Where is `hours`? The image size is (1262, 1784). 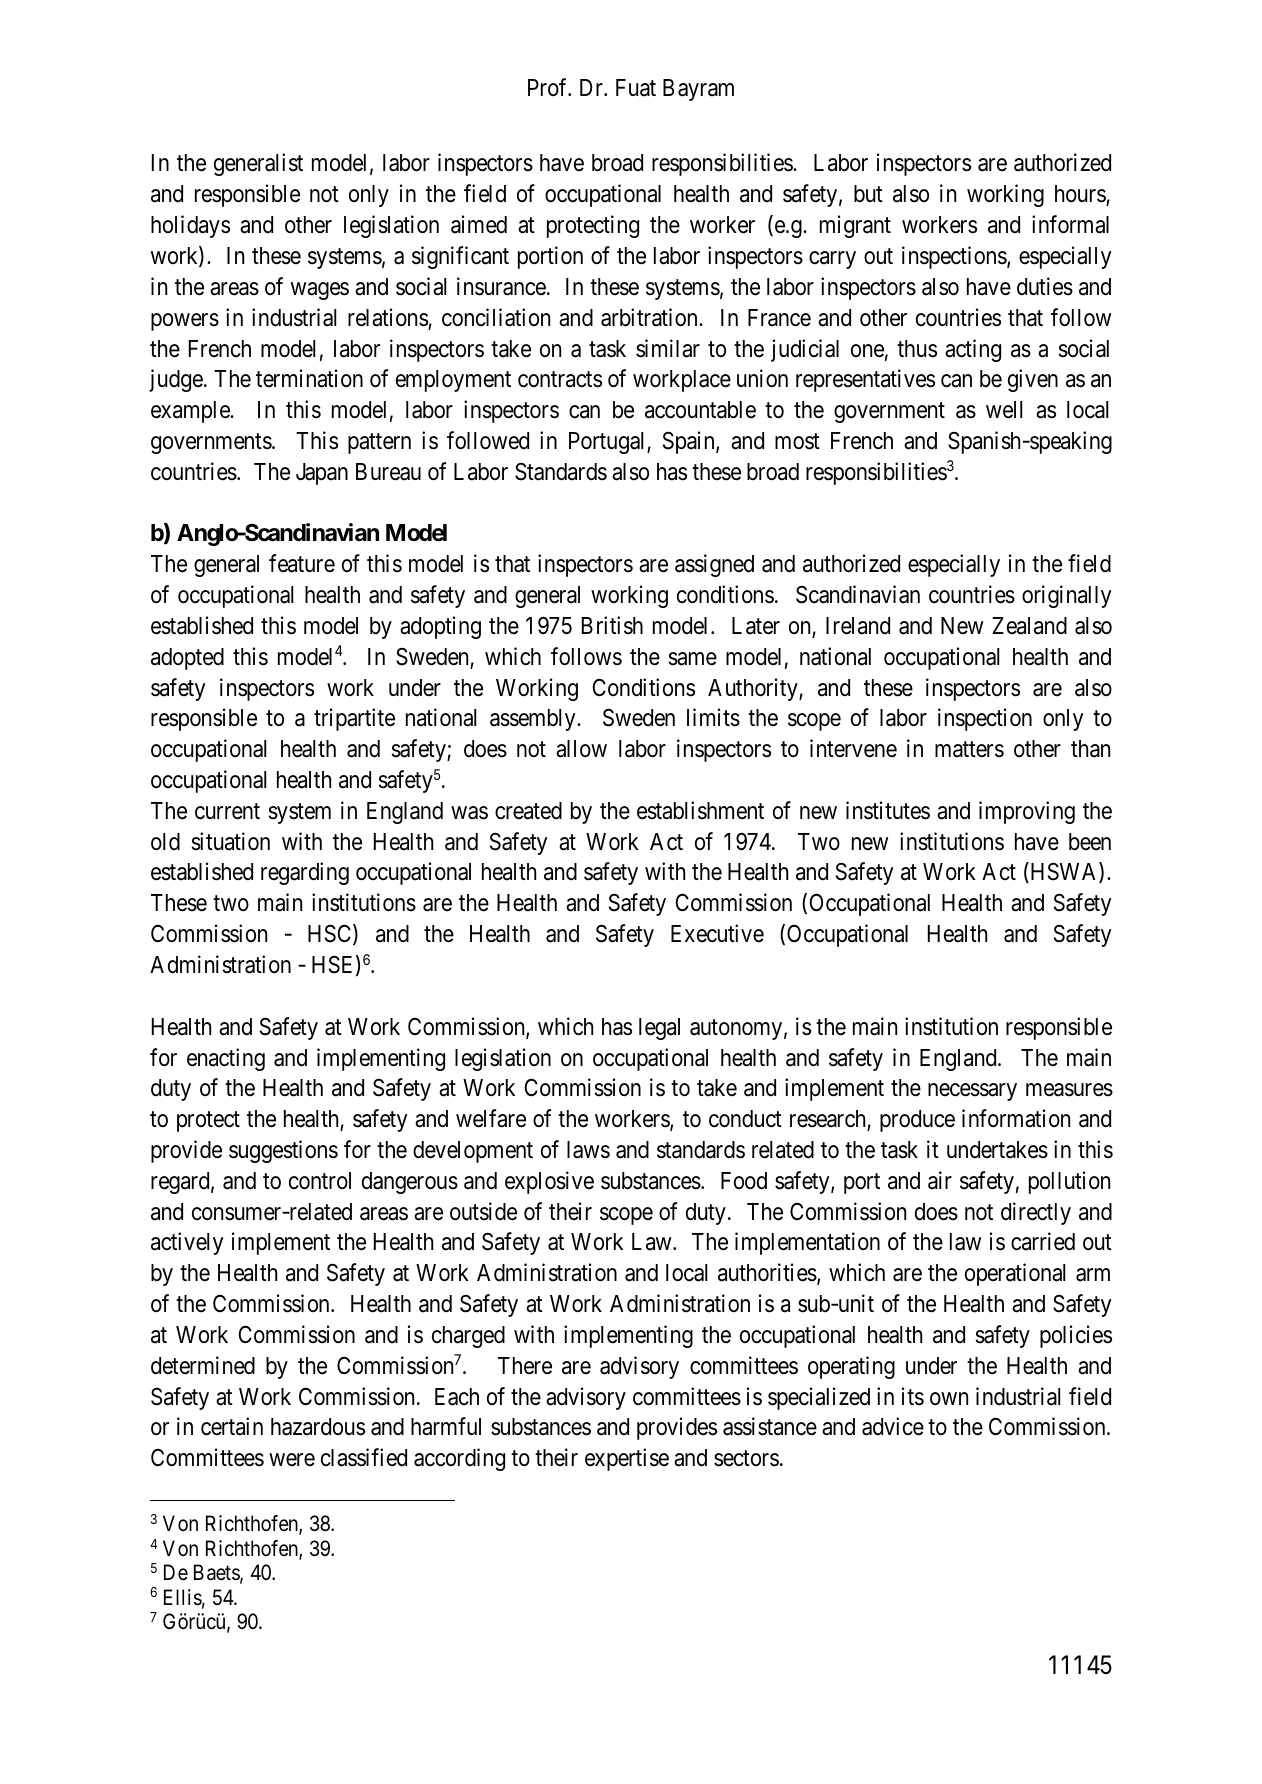 hours is located at coordinates (1081, 195).
